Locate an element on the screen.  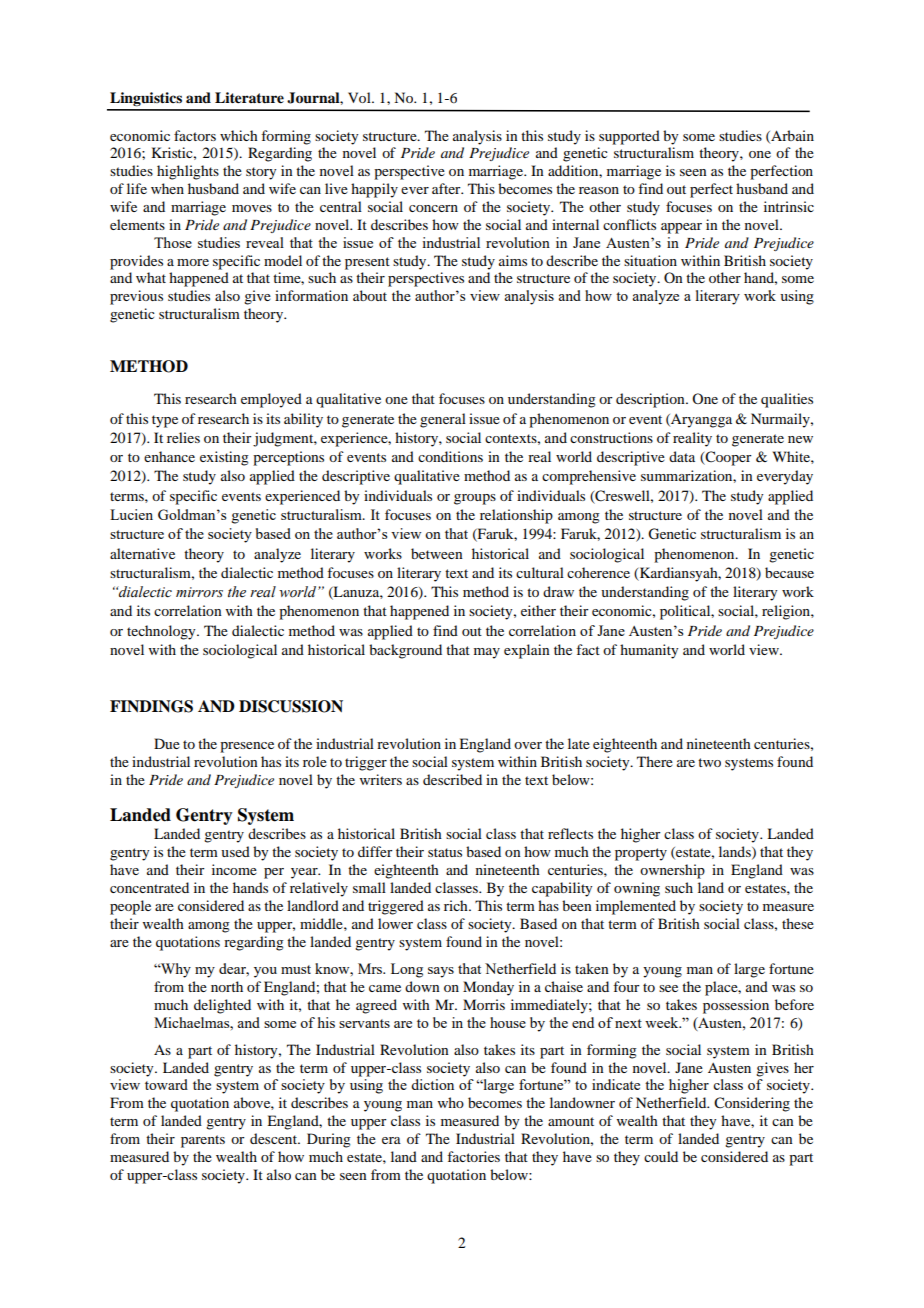
Considering is located at coordinates (752, 1104).
